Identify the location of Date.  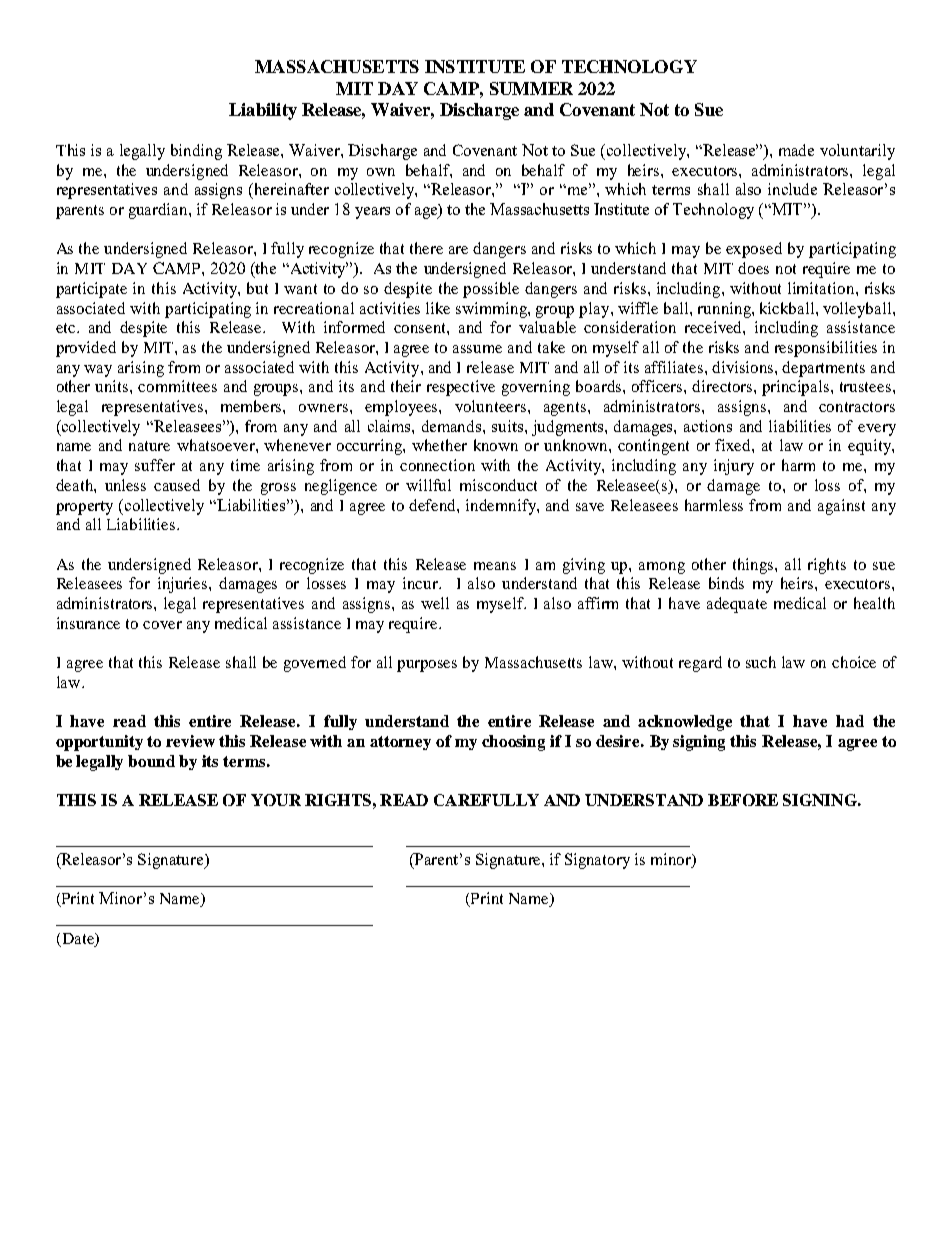
(78, 940).
